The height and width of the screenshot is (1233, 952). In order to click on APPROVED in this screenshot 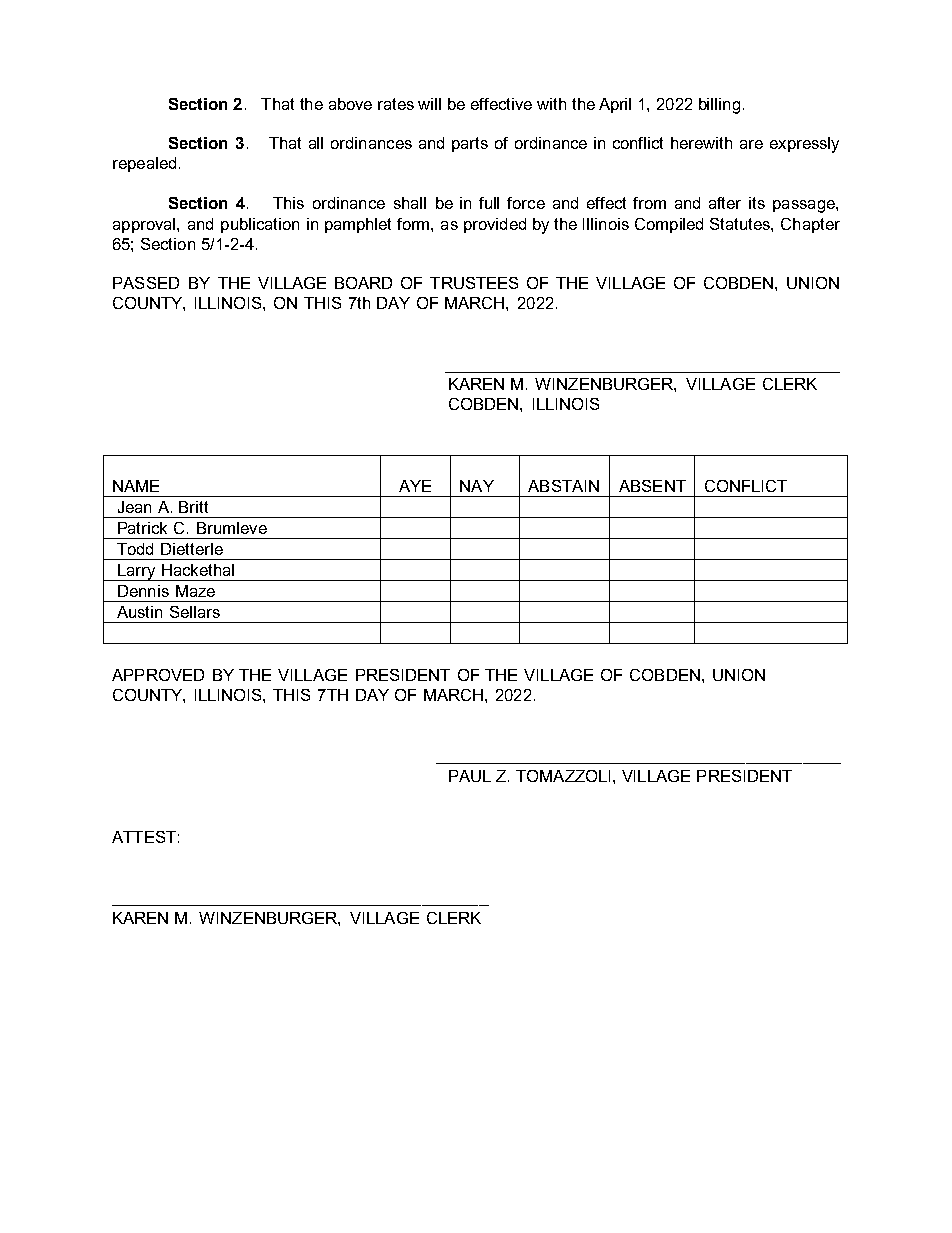, I will do `click(158, 675)`.
